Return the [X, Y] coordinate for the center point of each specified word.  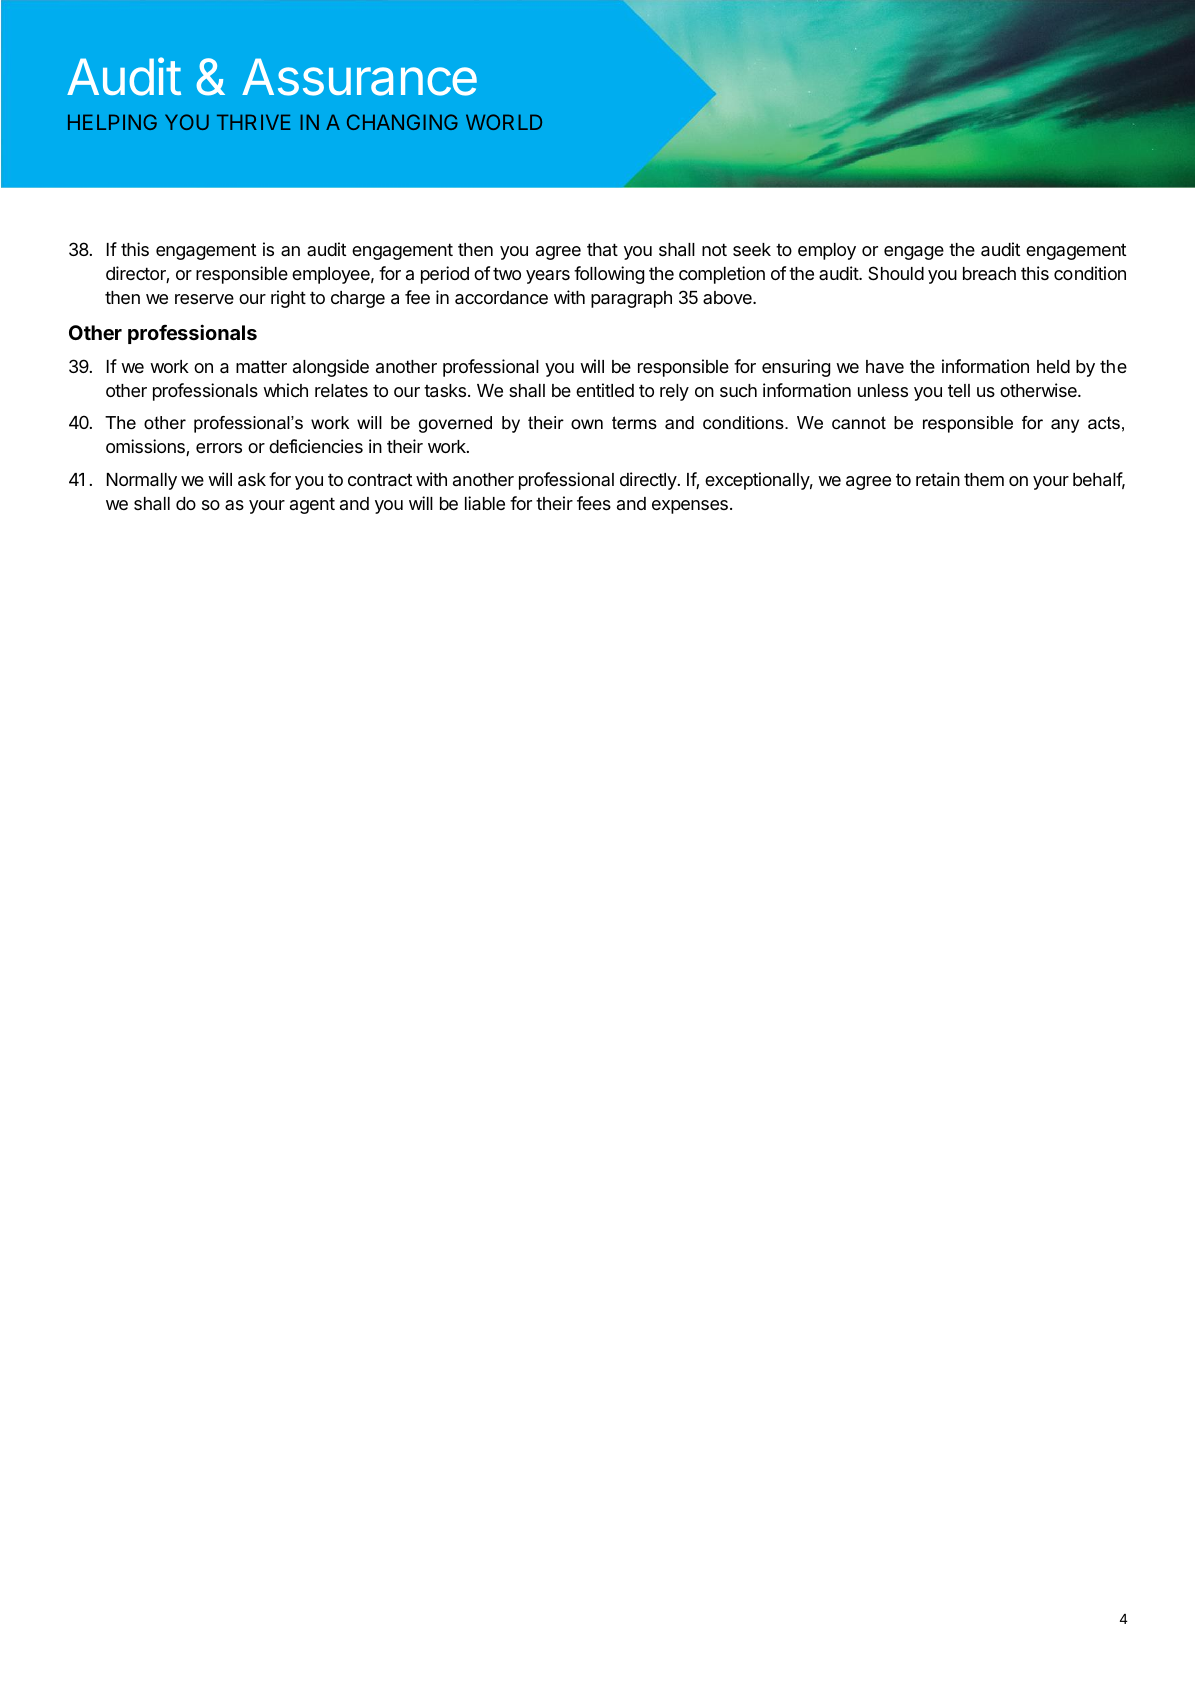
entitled [605, 390]
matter [261, 367]
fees [594, 503]
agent [312, 505]
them [984, 479]
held [1053, 366]
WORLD [504, 122]
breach [989, 274]
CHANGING [402, 122]
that [602, 249]
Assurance [359, 77]
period [445, 275]
